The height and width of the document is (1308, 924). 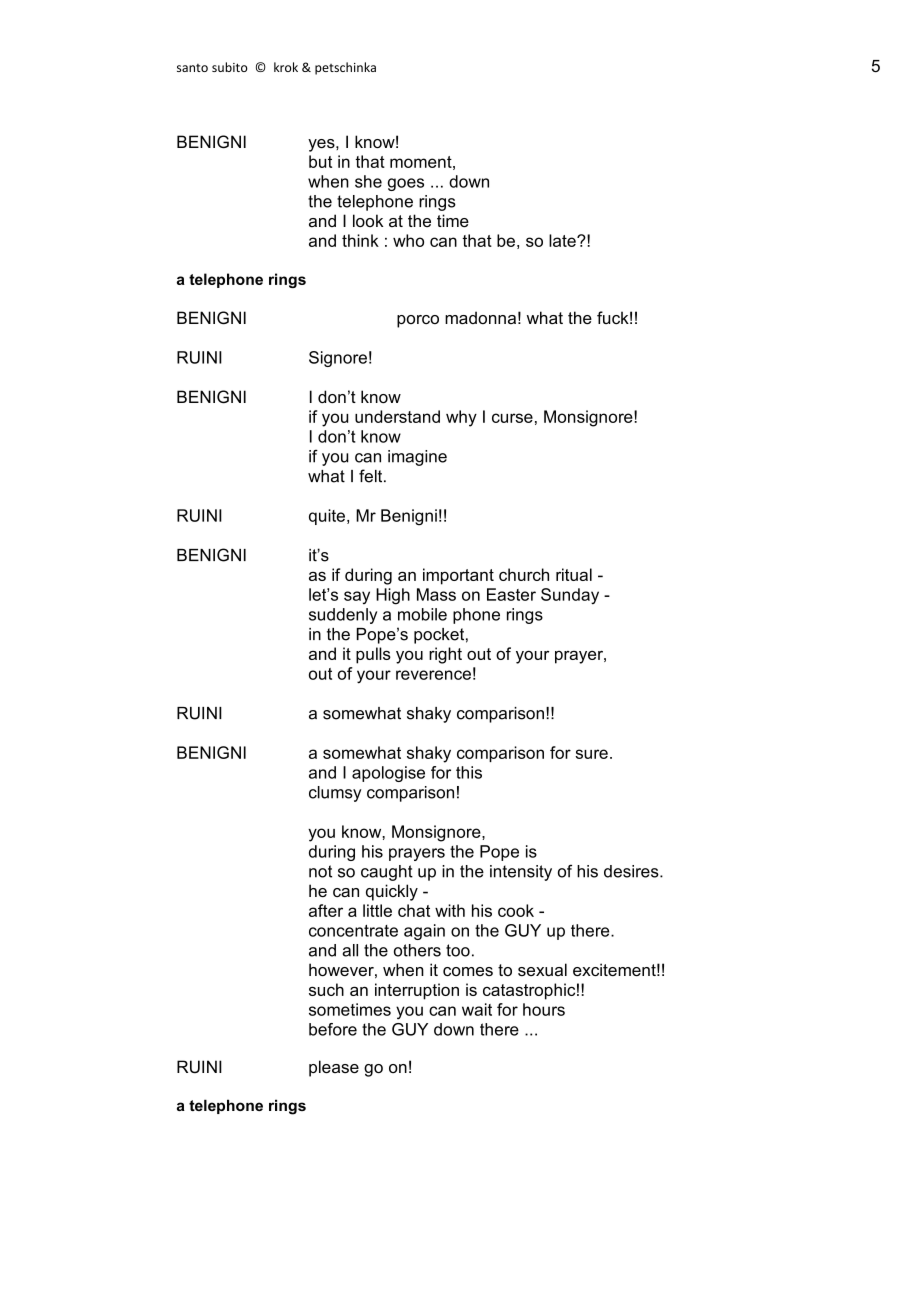 I want to click on before, so click(x=333, y=1029).
